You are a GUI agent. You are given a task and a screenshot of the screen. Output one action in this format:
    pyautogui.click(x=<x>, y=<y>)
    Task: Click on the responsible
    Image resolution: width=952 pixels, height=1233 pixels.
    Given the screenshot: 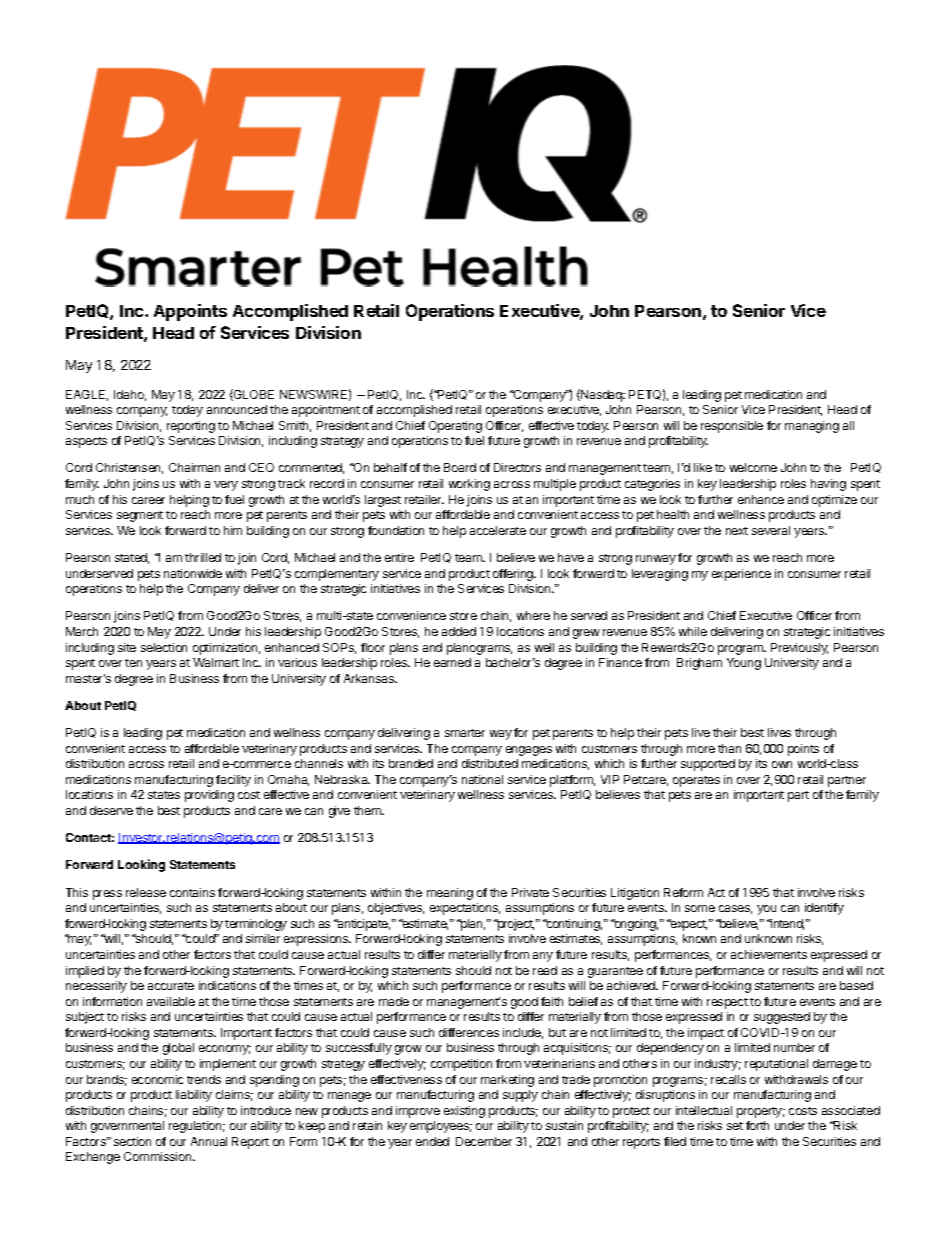 What is the action you would take?
    pyautogui.click(x=732, y=427)
